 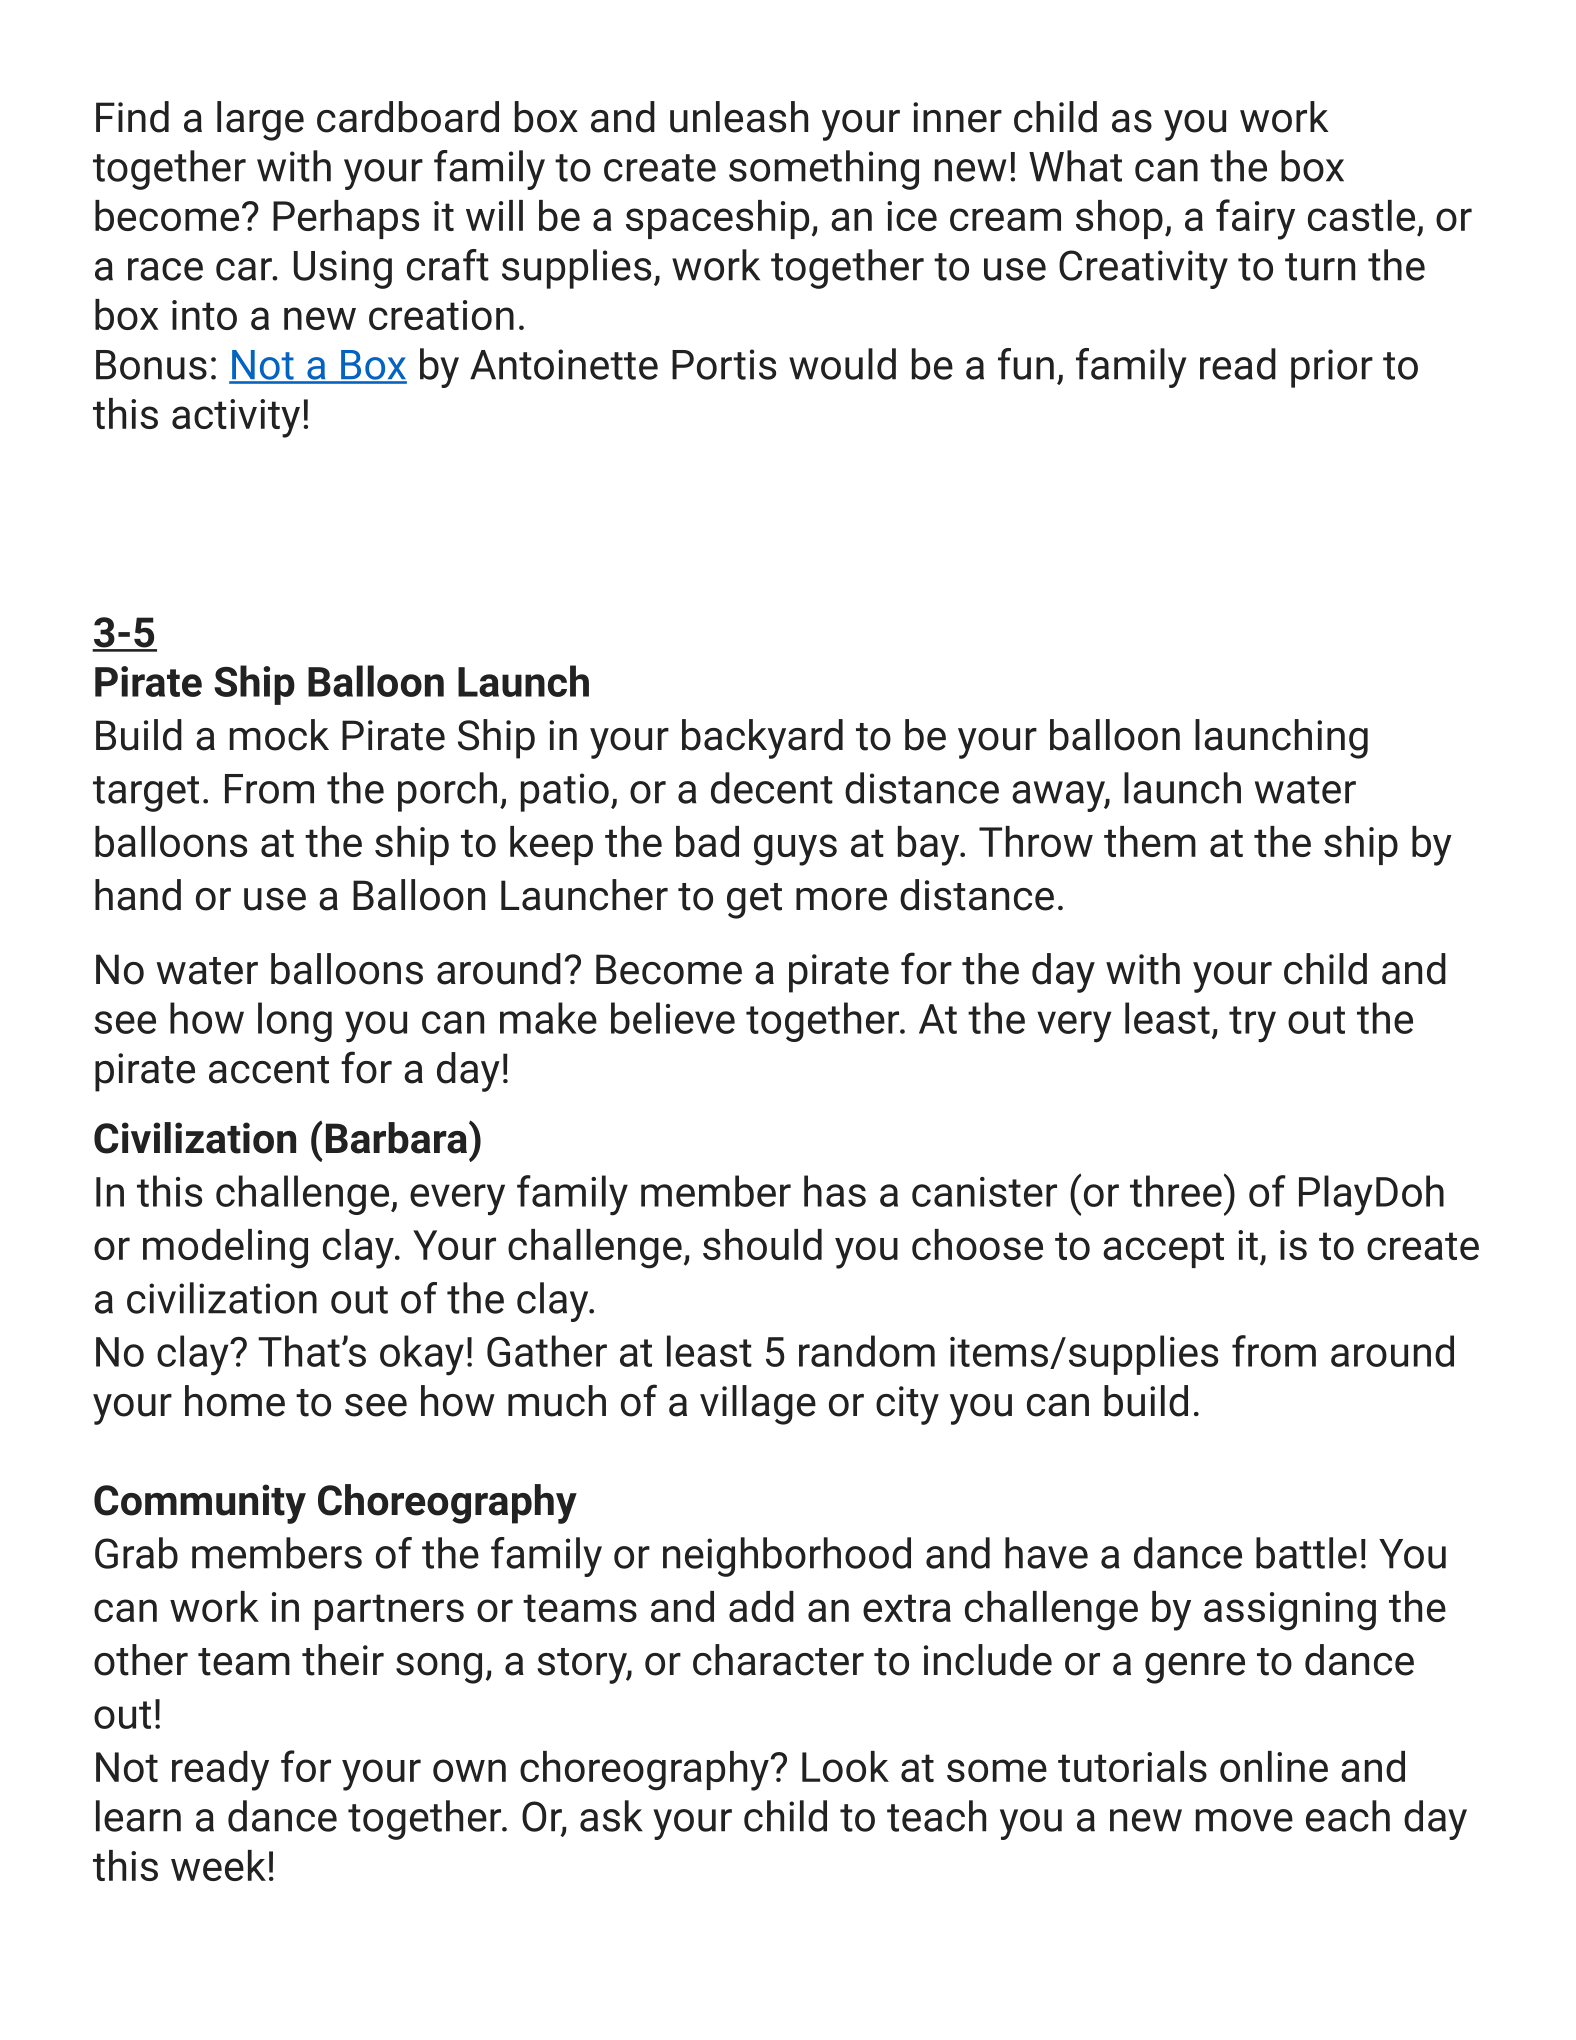 I want to click on accept, so click(x=1163, y=1250).
